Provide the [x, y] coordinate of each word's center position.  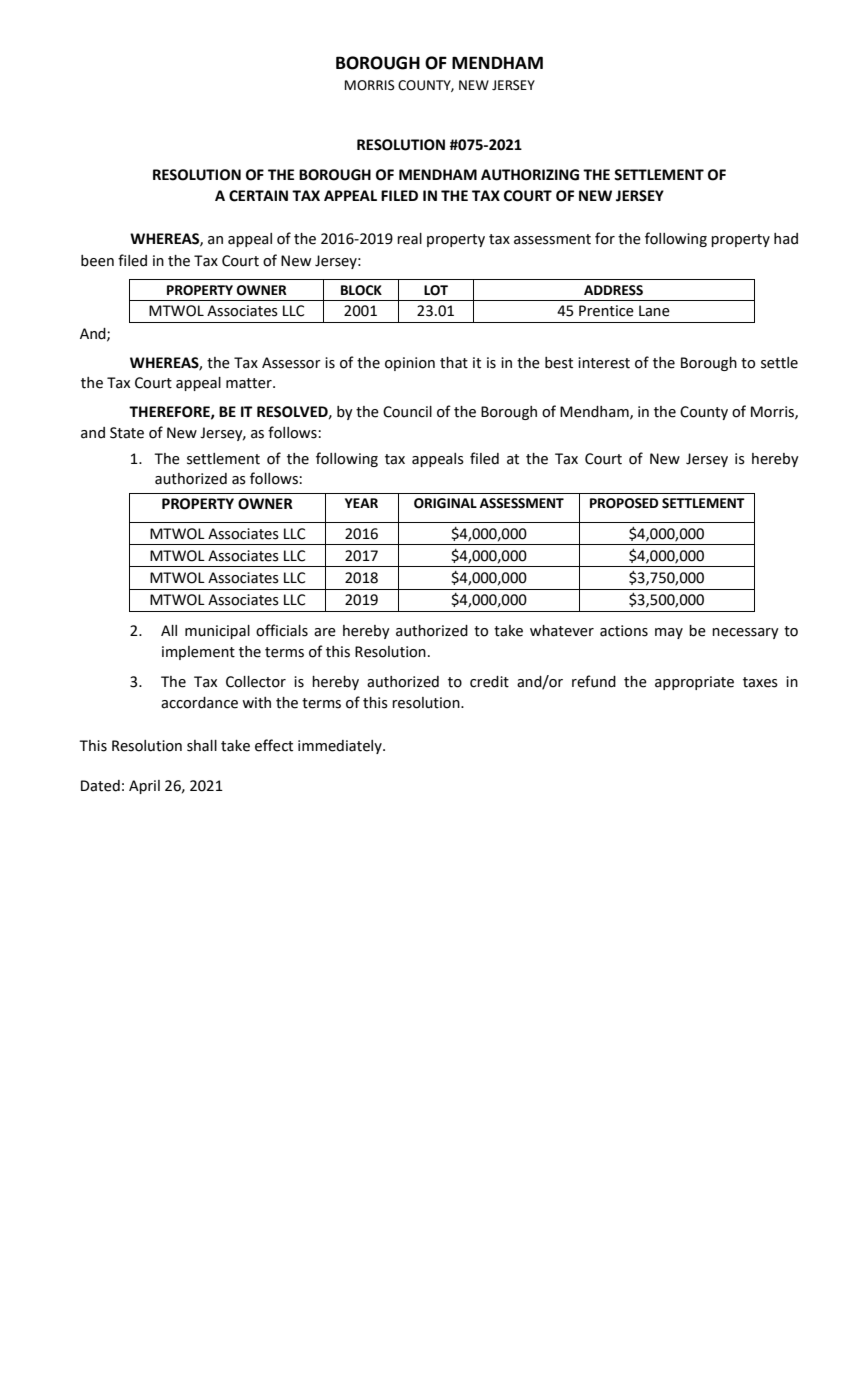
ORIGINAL [445, 503]
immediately [341, 747]
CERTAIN [258, 196]
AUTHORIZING [530, 175]
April [144, 787]
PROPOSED [624, 503]
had [786, 239]
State [127, 433]
